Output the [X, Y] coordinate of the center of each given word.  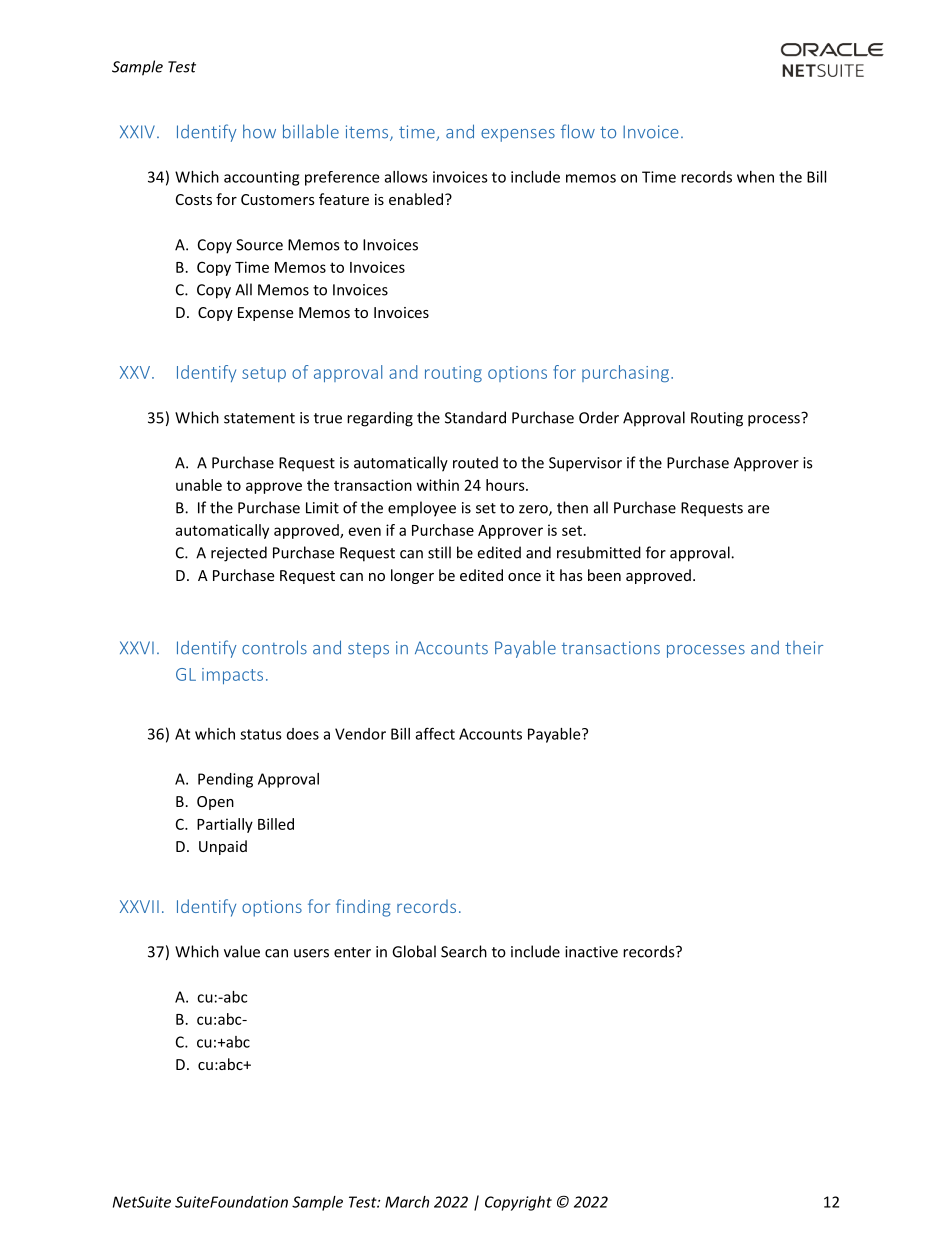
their [804, 648]
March [407, 1202]
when [755, 177]
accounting [261, 178]
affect [435, 733]
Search [464, 951]
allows [406, 177]
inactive [591, 952]
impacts [232, 676]
